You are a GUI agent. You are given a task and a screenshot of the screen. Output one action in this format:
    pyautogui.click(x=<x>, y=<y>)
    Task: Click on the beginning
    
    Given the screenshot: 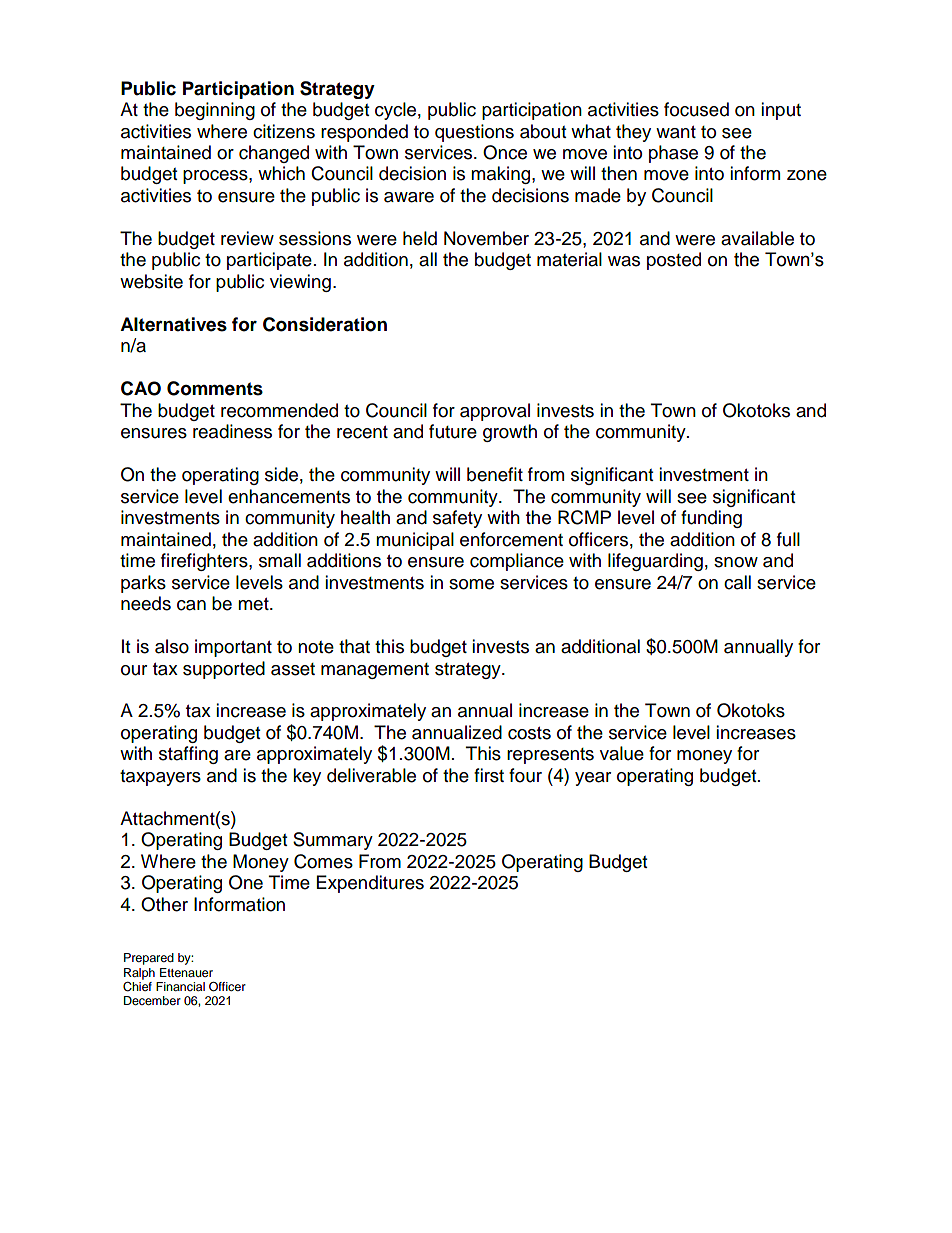 What is the action you would take?
    pyautogui.click(x=215, y=111)
